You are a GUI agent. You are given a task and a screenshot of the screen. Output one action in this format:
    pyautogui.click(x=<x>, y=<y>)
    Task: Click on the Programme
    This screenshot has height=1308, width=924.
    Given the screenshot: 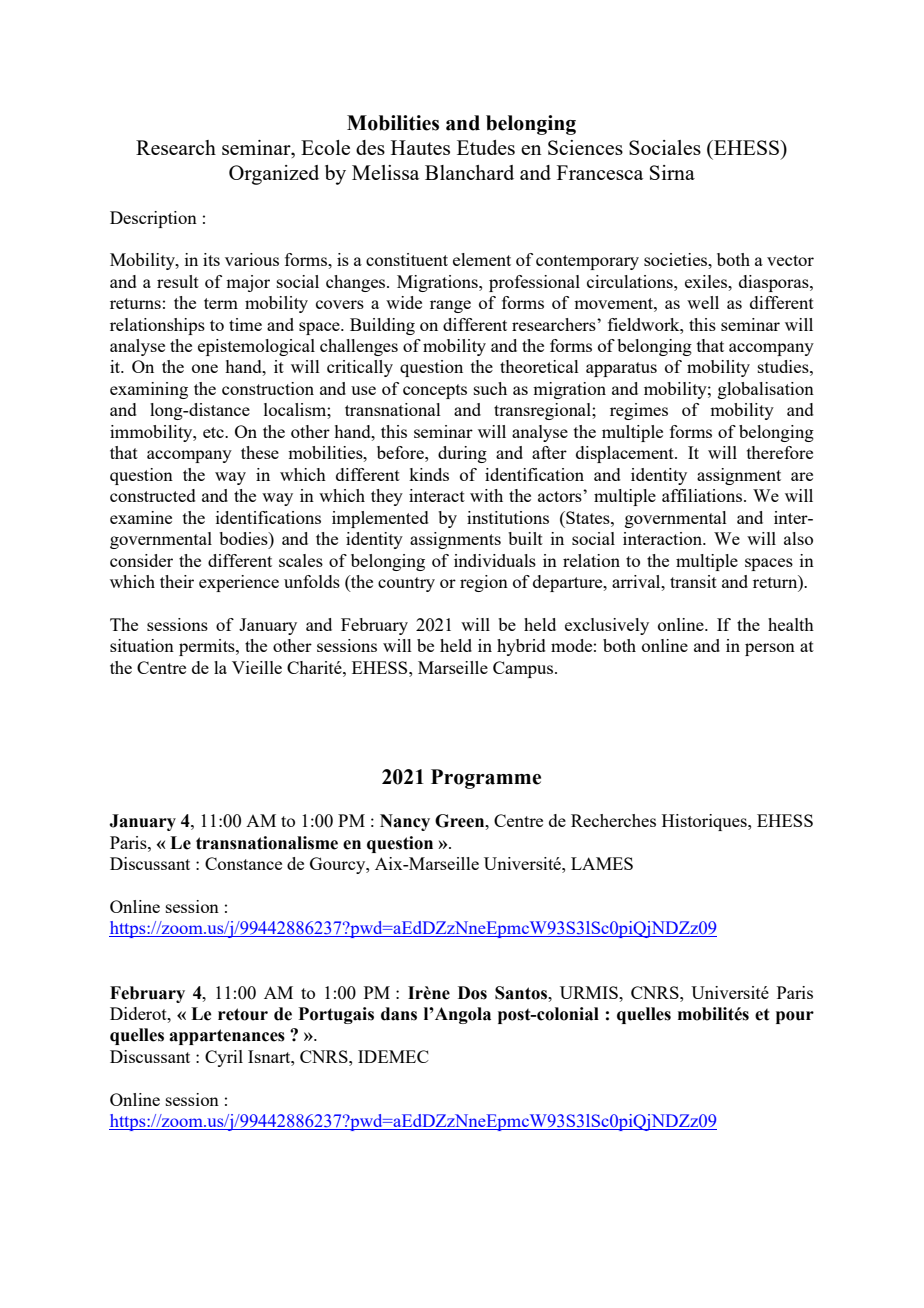 What is the action you would take?
    pyautogui.click(x=486, y=779)
